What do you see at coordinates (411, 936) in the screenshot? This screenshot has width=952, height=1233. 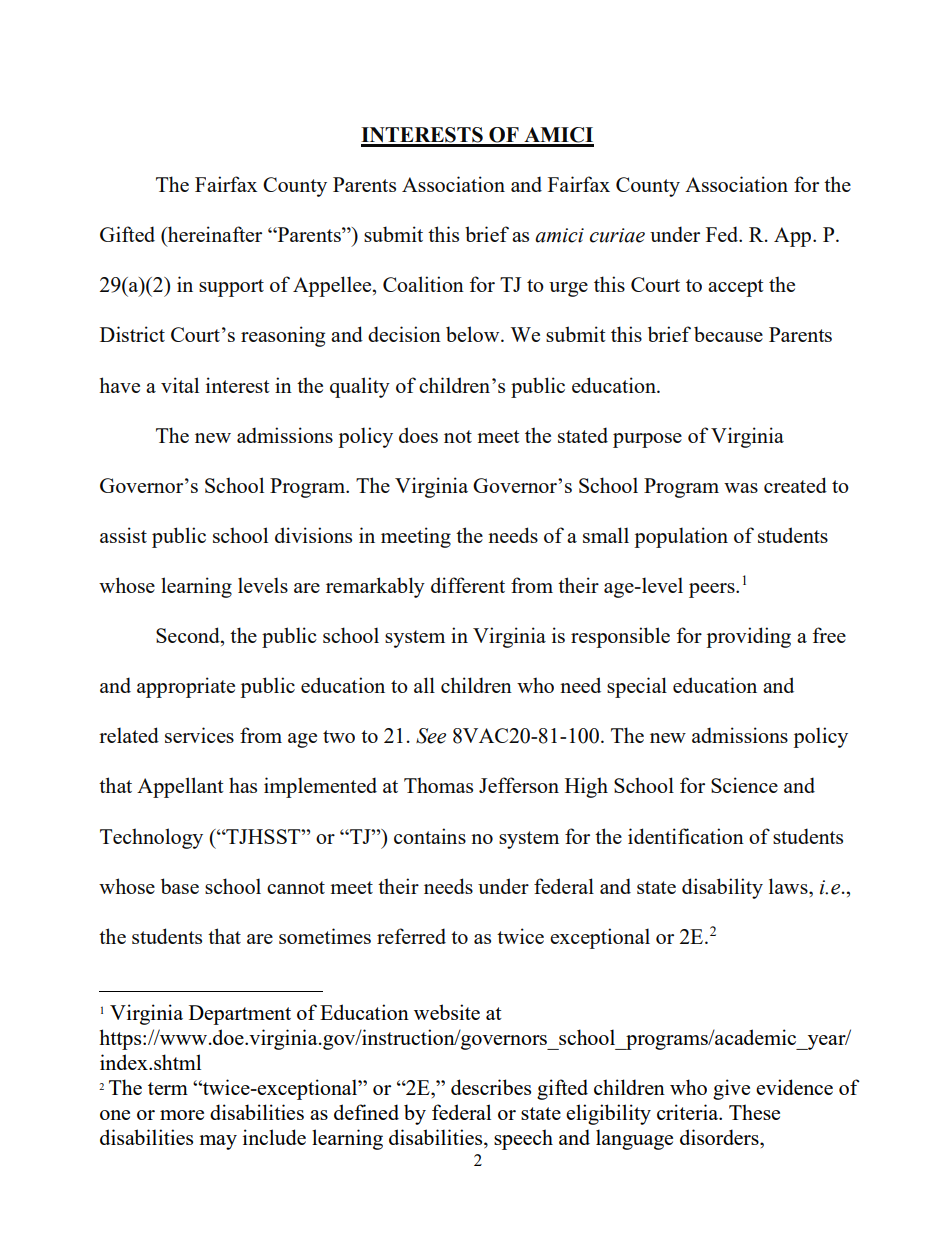 I see `referred` at bounding box center [411, 936].
